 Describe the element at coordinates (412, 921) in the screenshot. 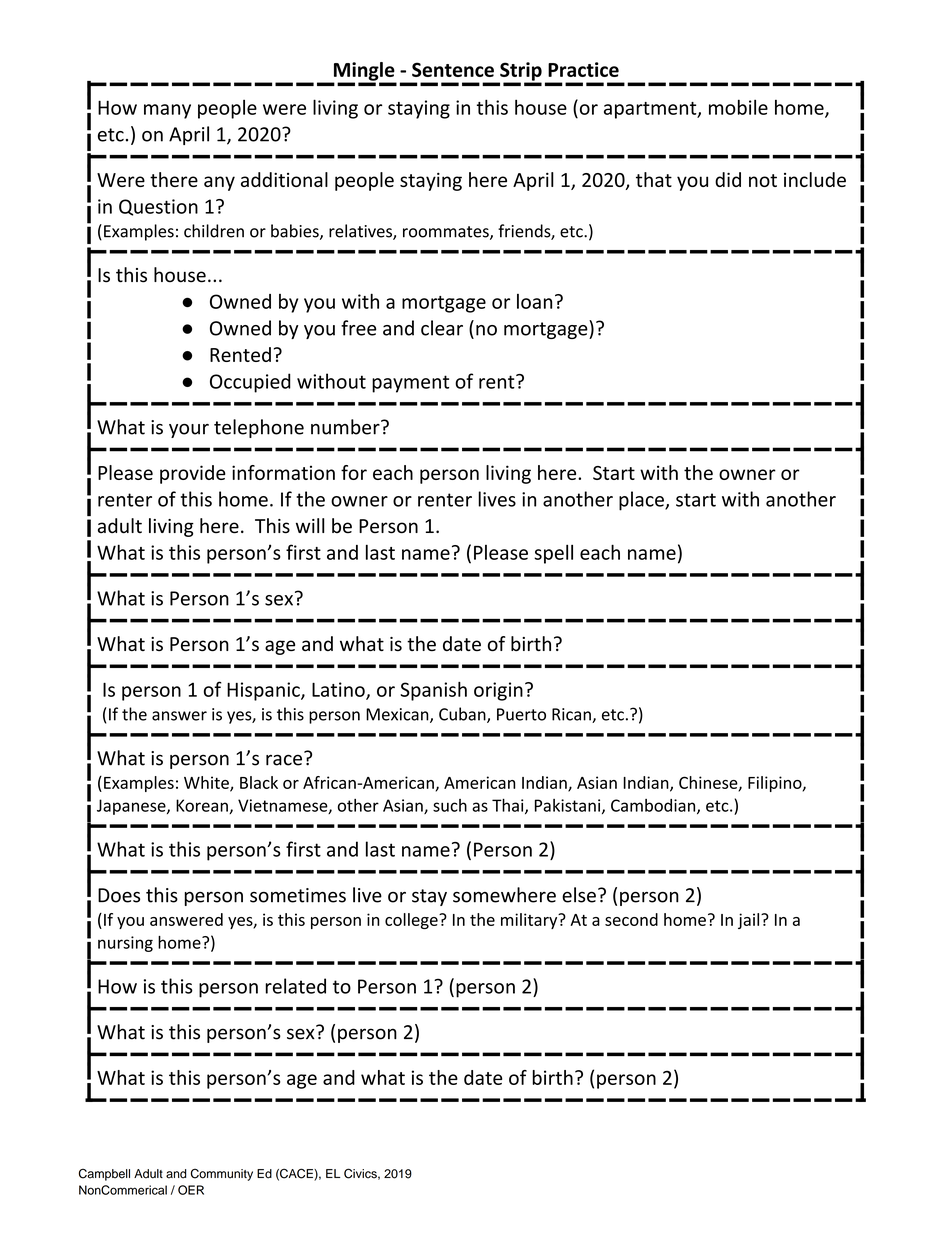

I see `college` at that location.
